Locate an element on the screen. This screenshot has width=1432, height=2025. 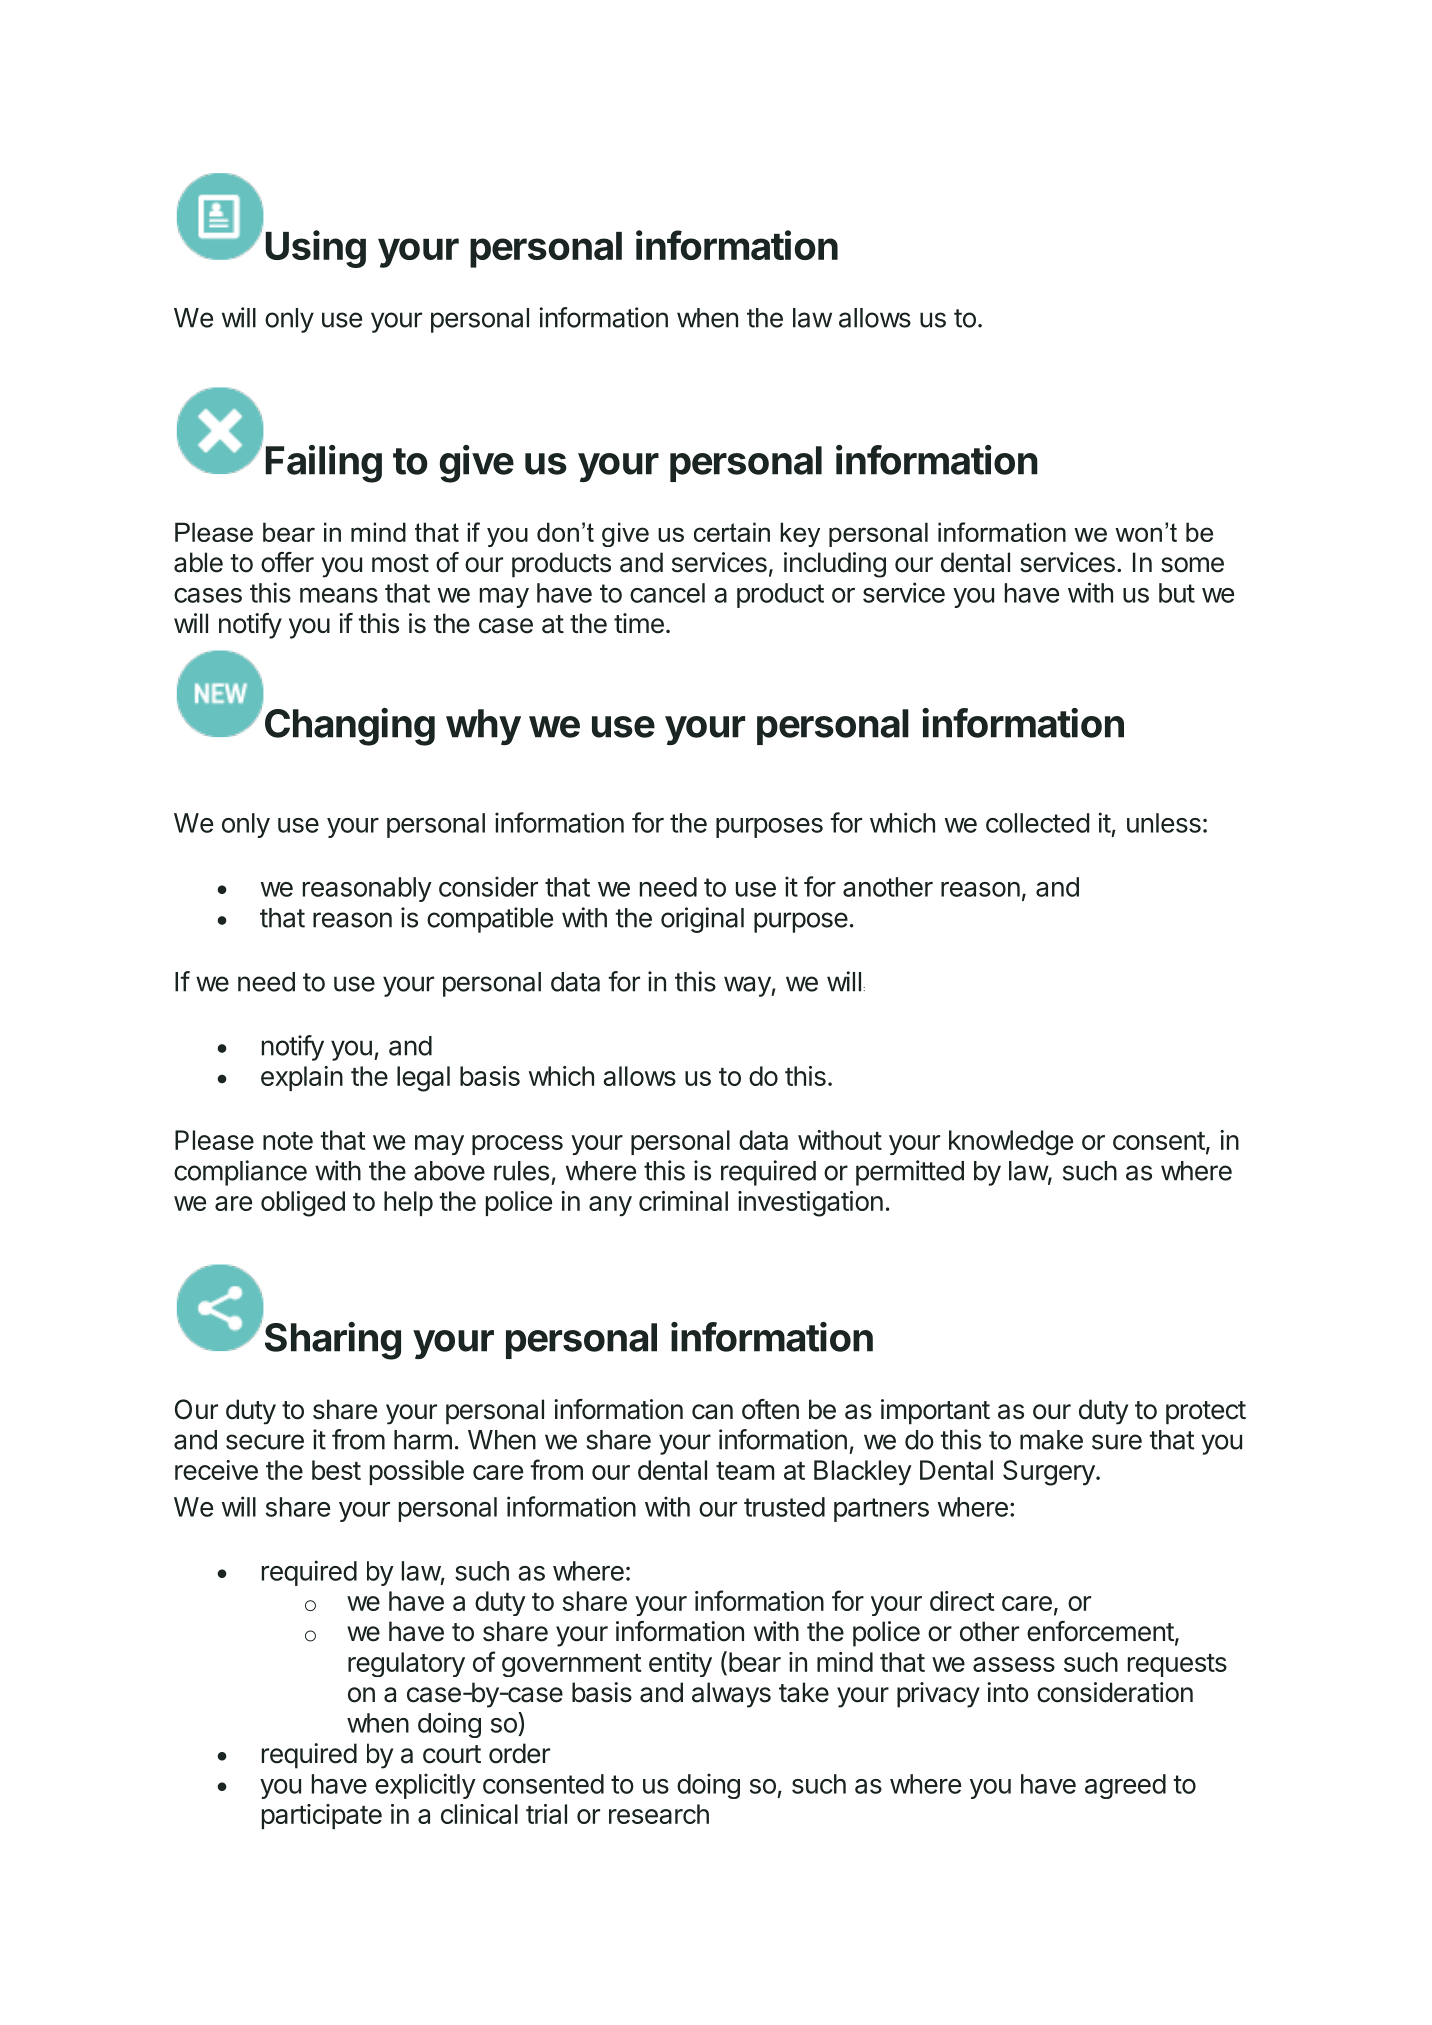
Using is located at coordinates (316, 249).
